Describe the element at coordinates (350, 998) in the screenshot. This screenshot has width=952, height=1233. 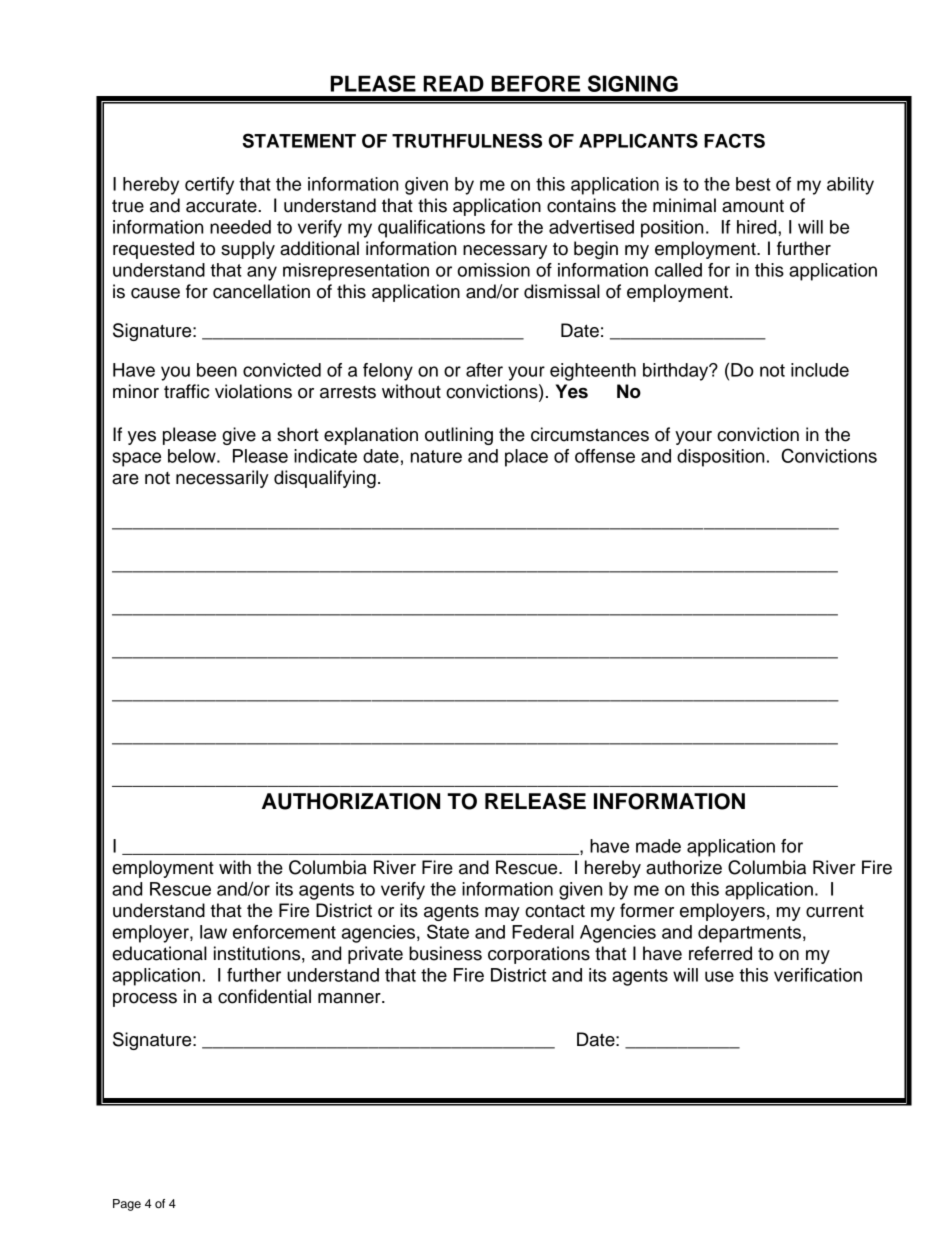
I see `manner` at that location.
